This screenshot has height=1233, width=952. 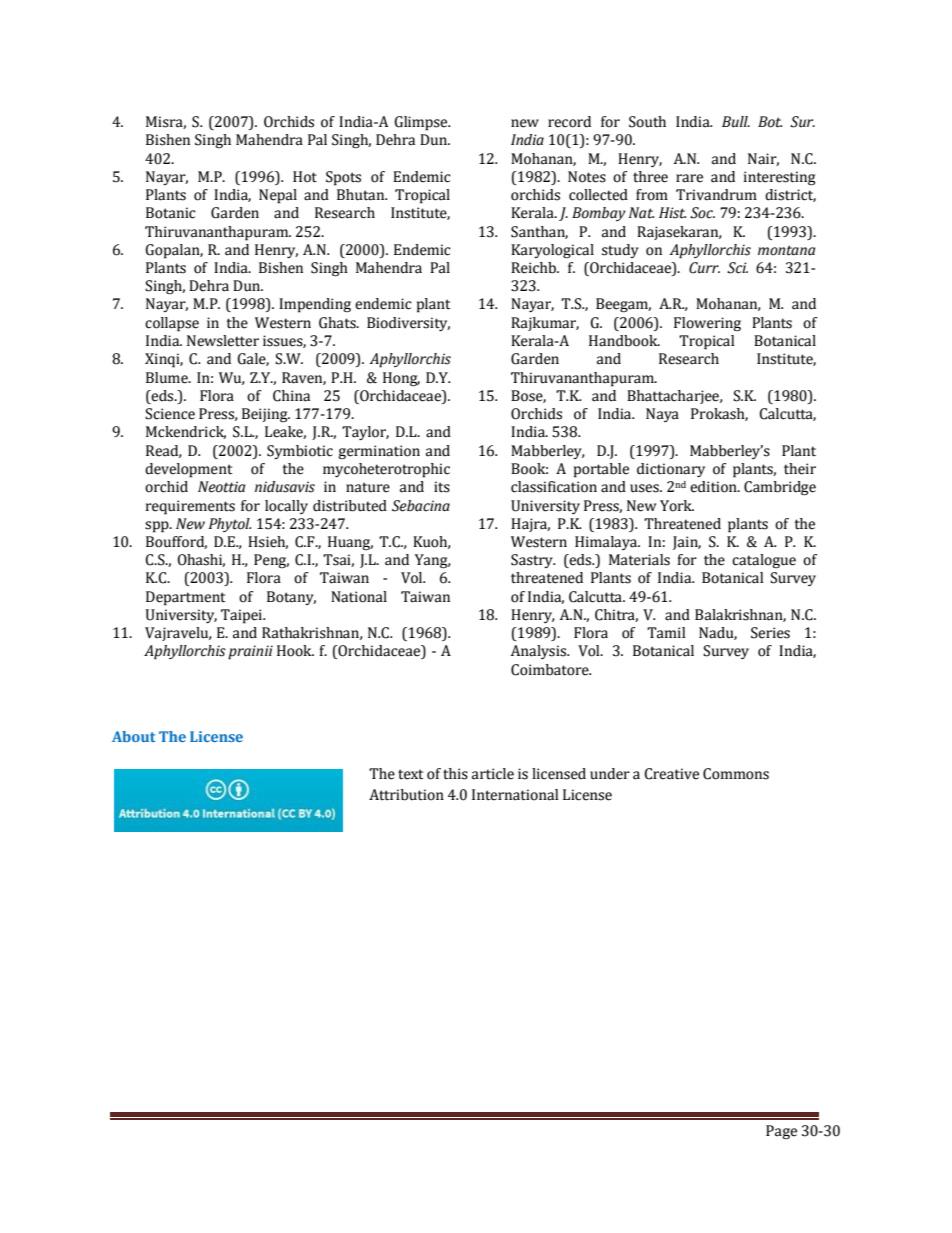 I want to click on Analysis, so click(x=540, y=652).
